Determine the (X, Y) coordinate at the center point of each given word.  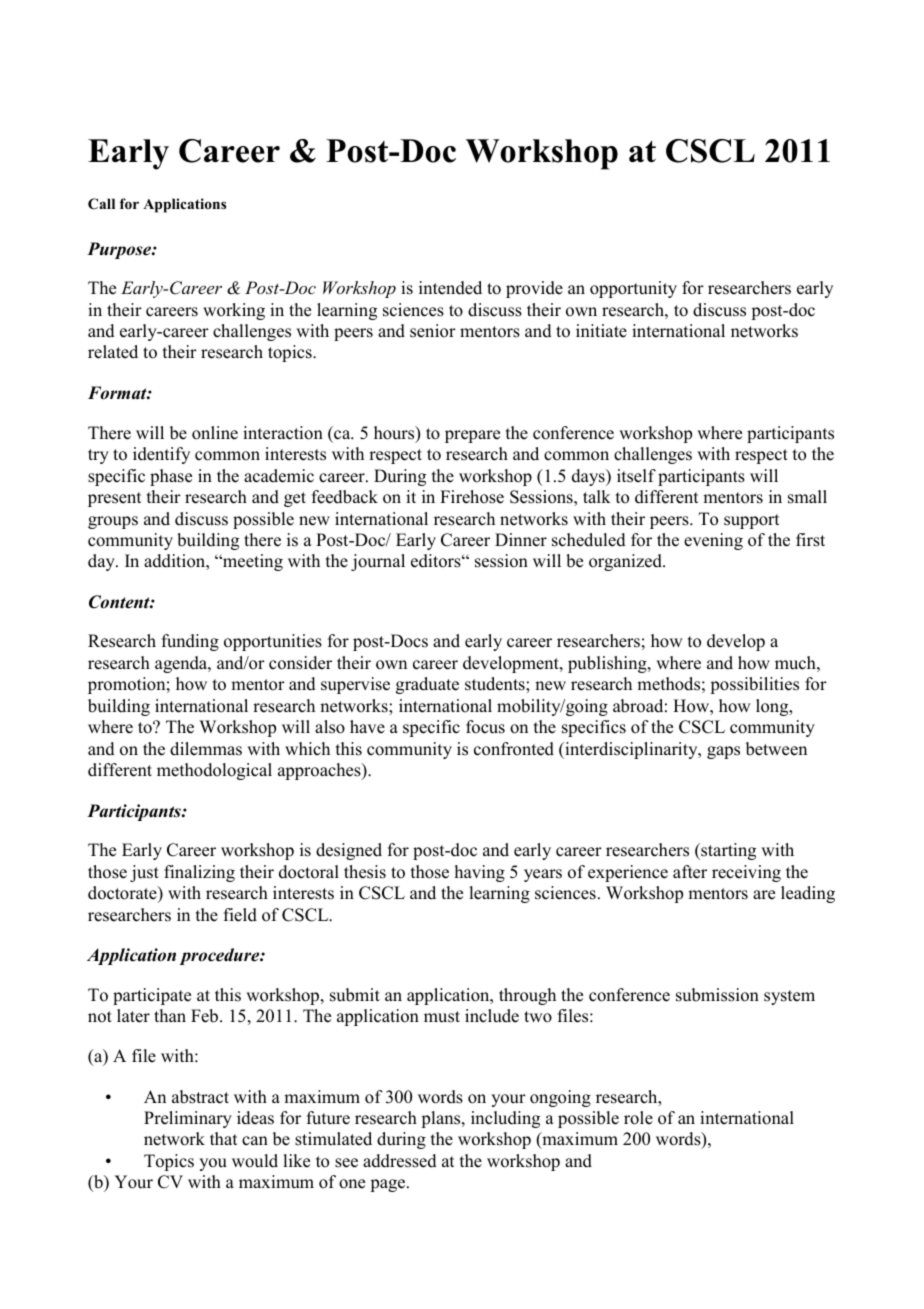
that (223, 1138)
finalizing (199, 873)
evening (713, 541)
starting (727, 851)
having (480, 873)
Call (101, 203)
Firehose (472, 497)
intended (450, 288)
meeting (252, 562)
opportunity (633, 289)
